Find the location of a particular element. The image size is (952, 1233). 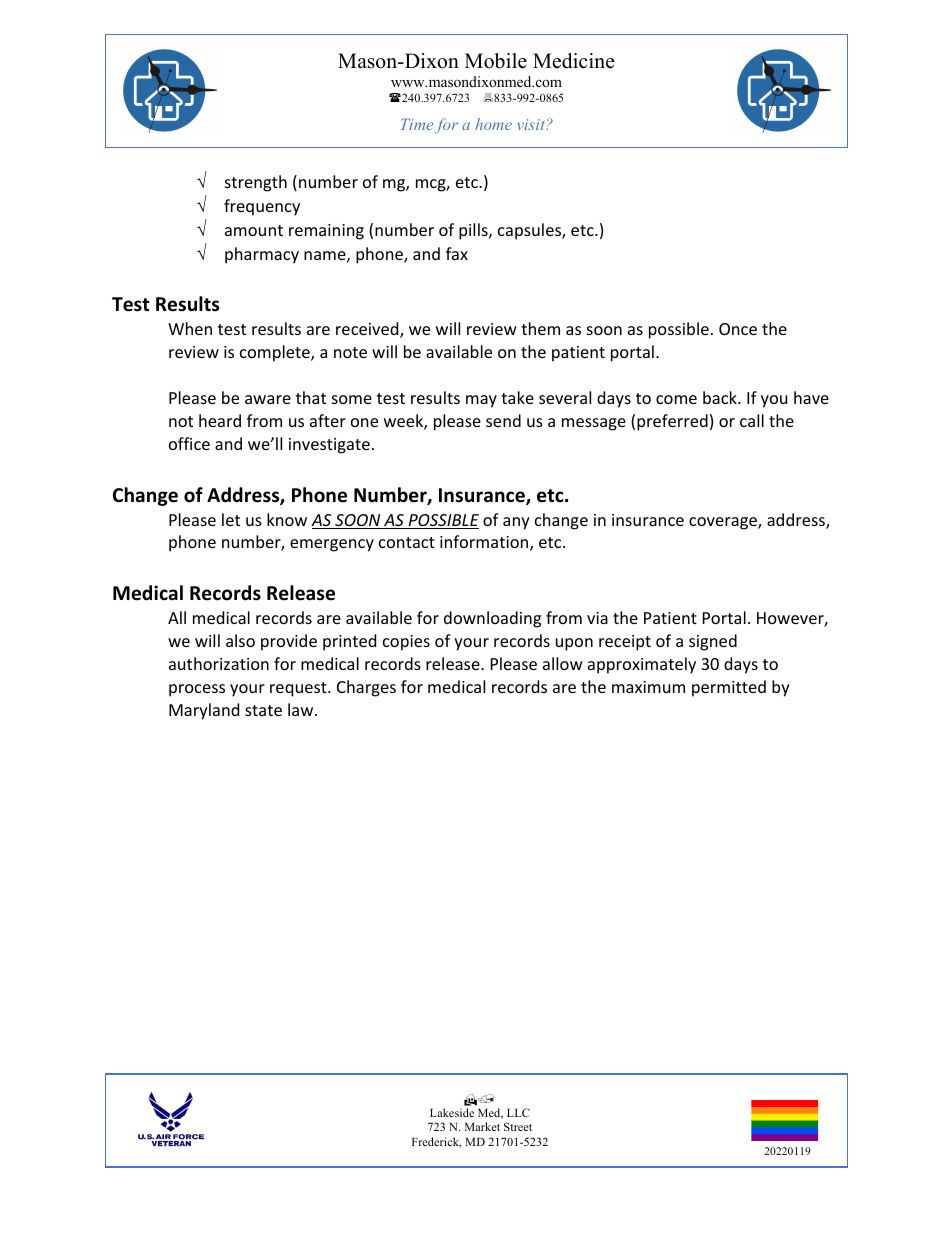

strength is located at coordinates (256, 183).
